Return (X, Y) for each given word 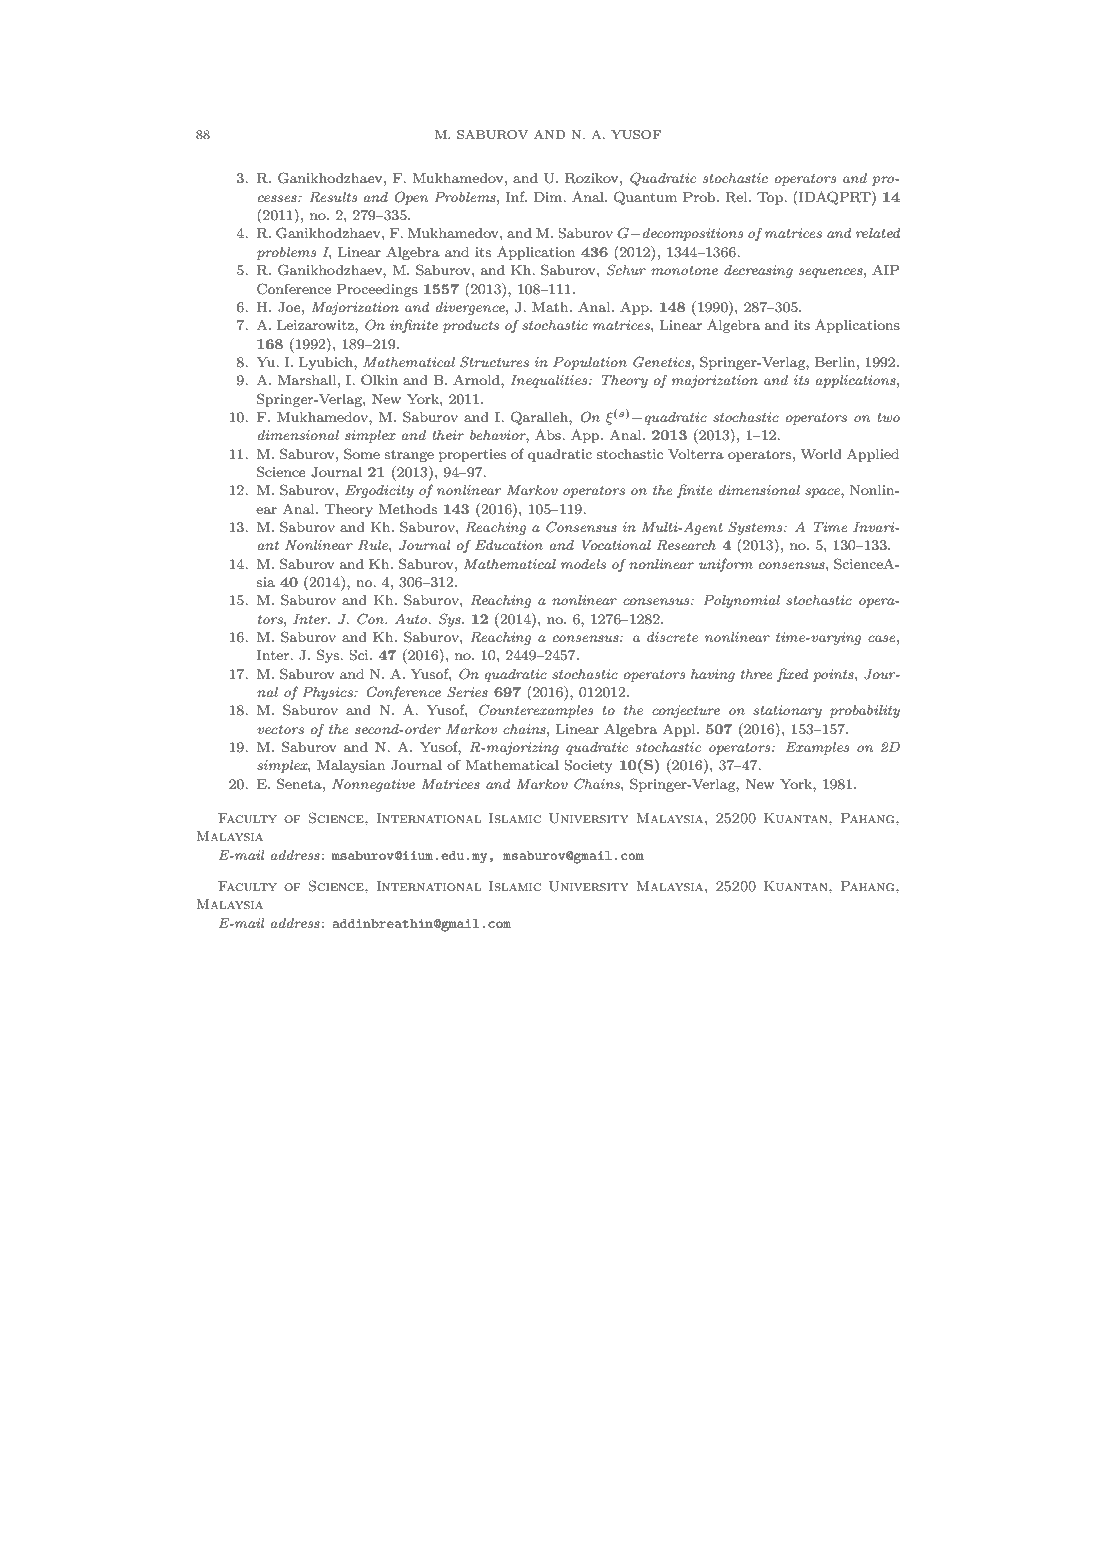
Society (588, 766)
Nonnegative (373, 785)
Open (411, 198)
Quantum (645, 198)
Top (771, 198)
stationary (787, 711)
